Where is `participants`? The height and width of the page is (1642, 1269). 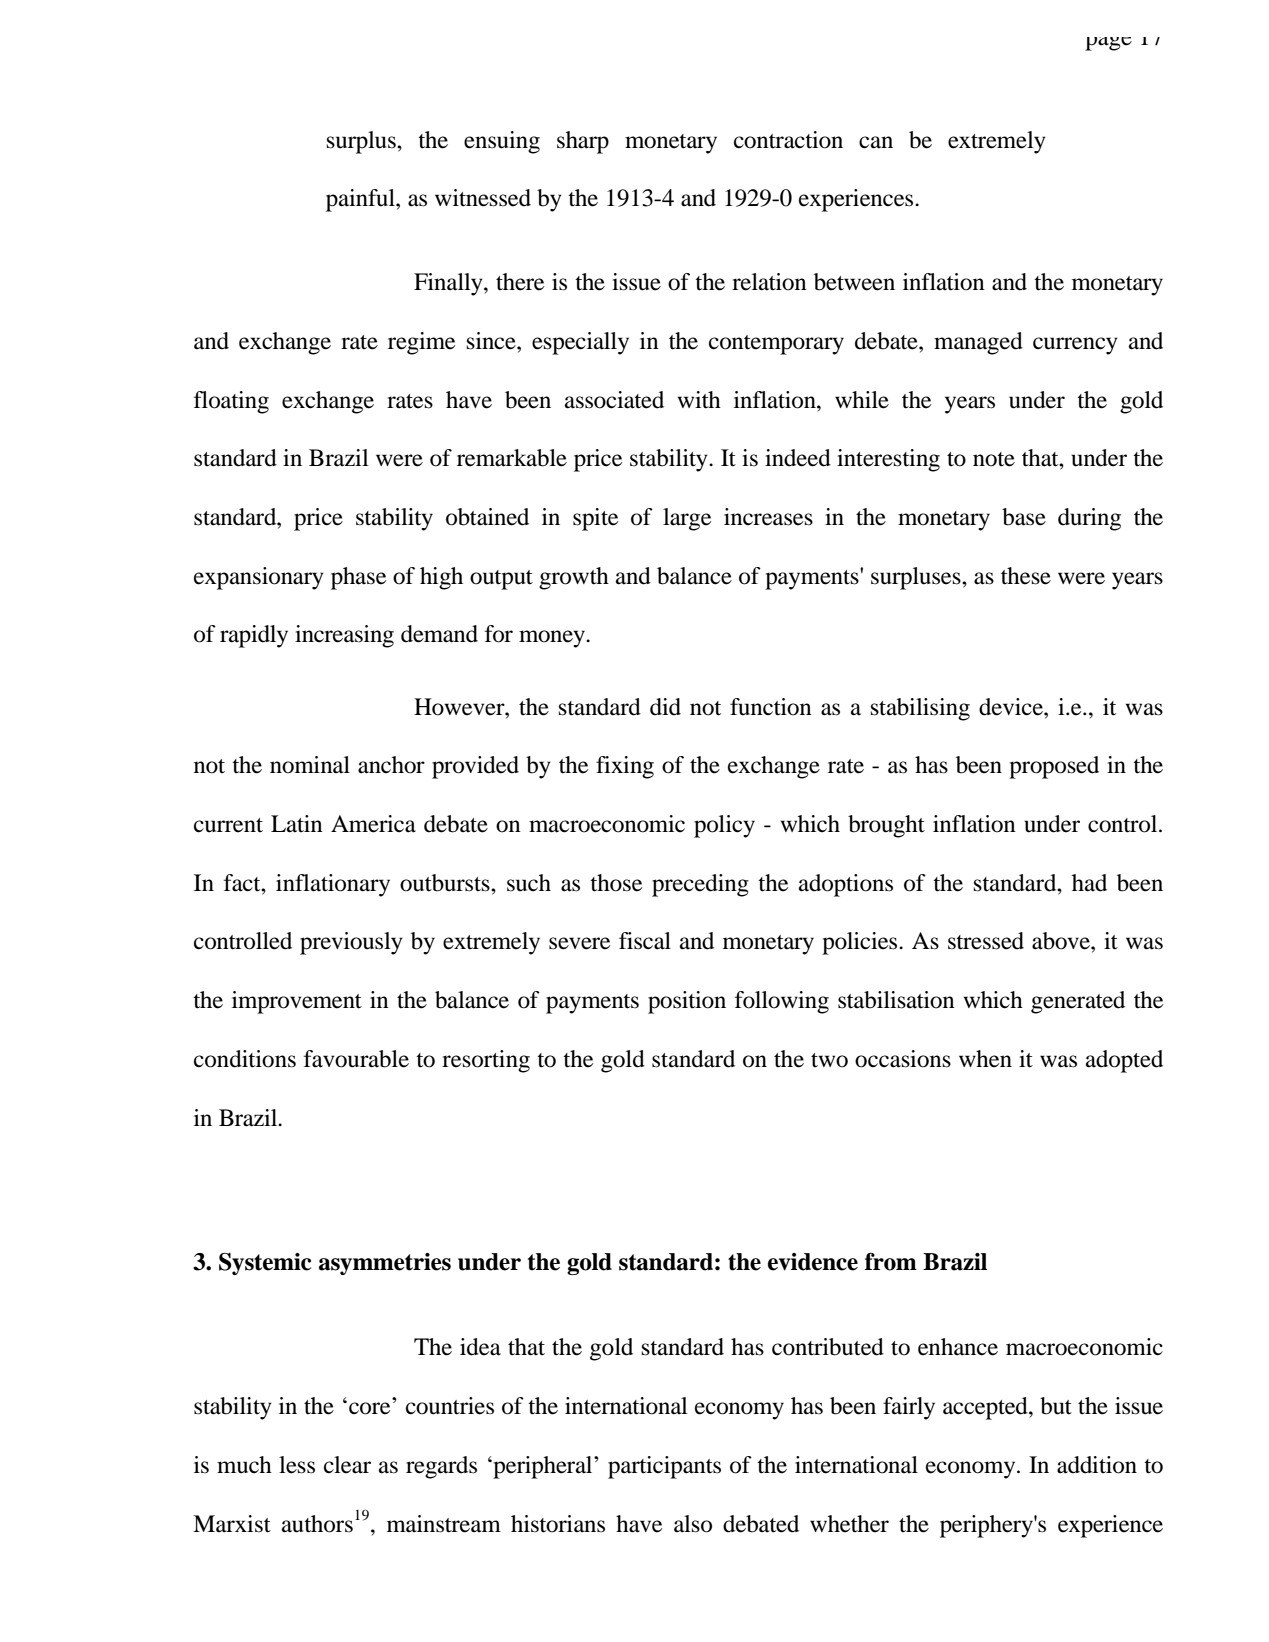 participants is located at coordinates (664, 1467).
